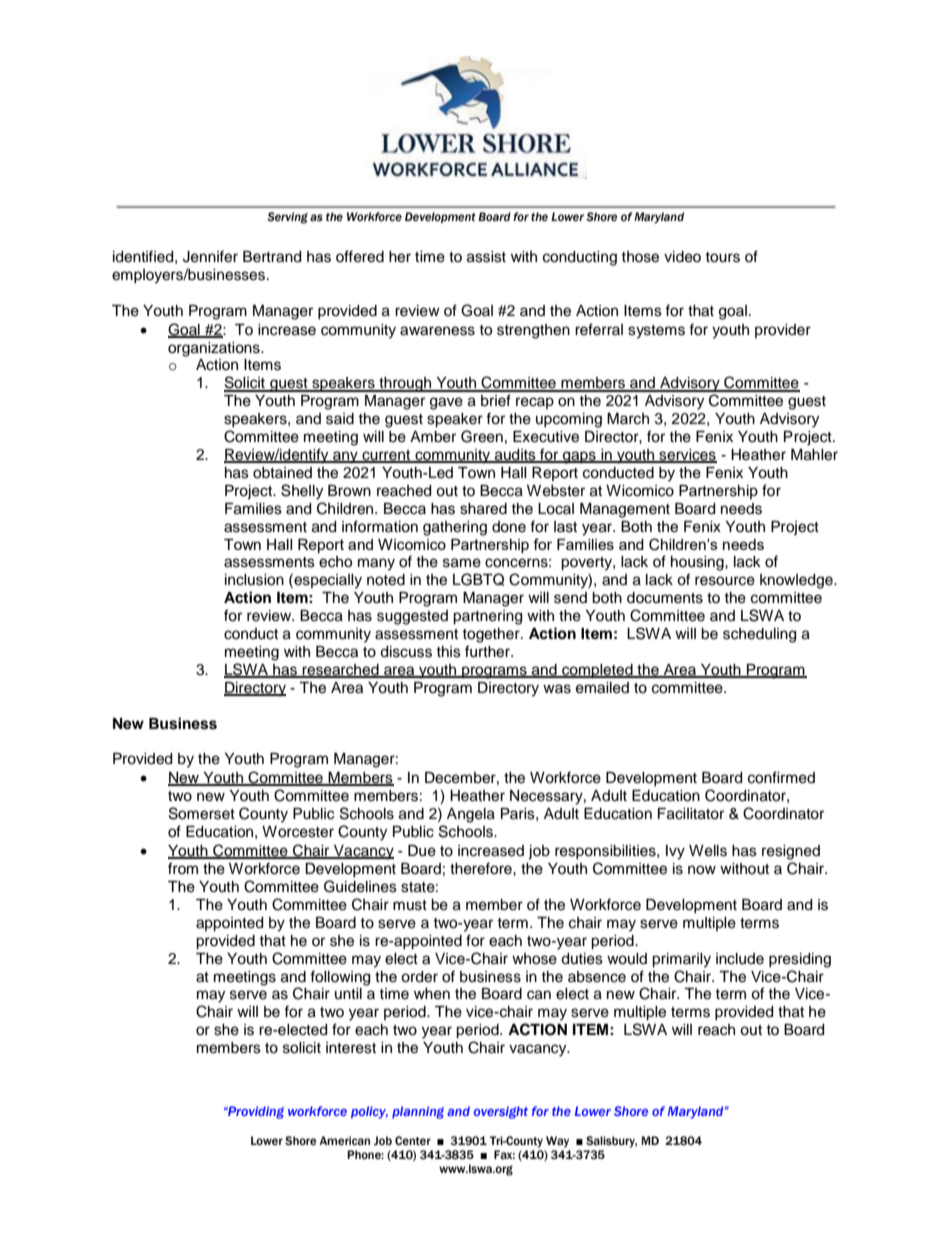 The width and height of the screenshot is (952, 1233). I want to click on tours, so click(722, 257).
